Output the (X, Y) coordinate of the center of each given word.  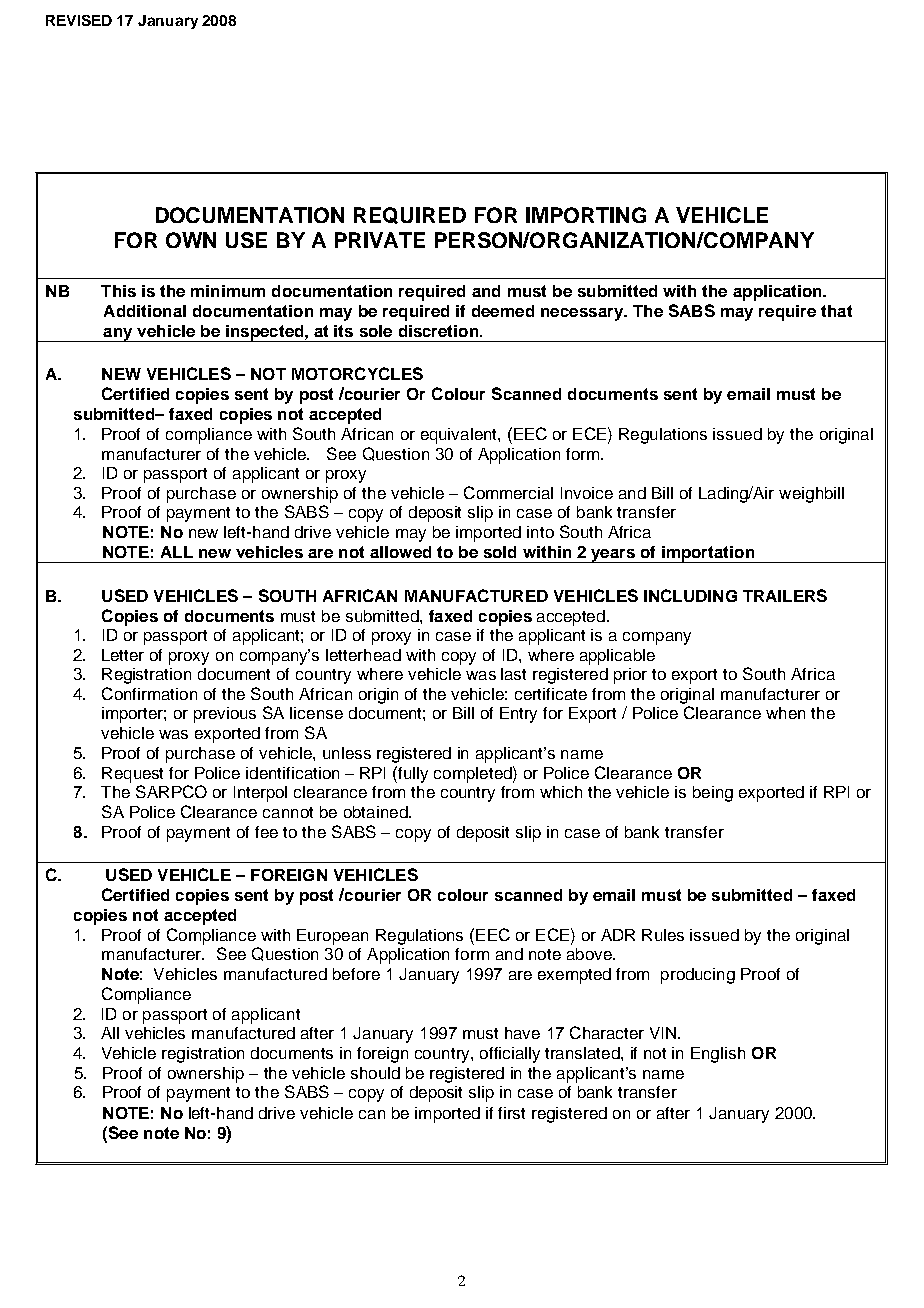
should (375, 1073)
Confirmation (149, 693)
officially (510, 1055)
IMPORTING (586, 215)
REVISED (79, 20)
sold (500, 552)
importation (708, 554)
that (836, 311)
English (718, 1055)
